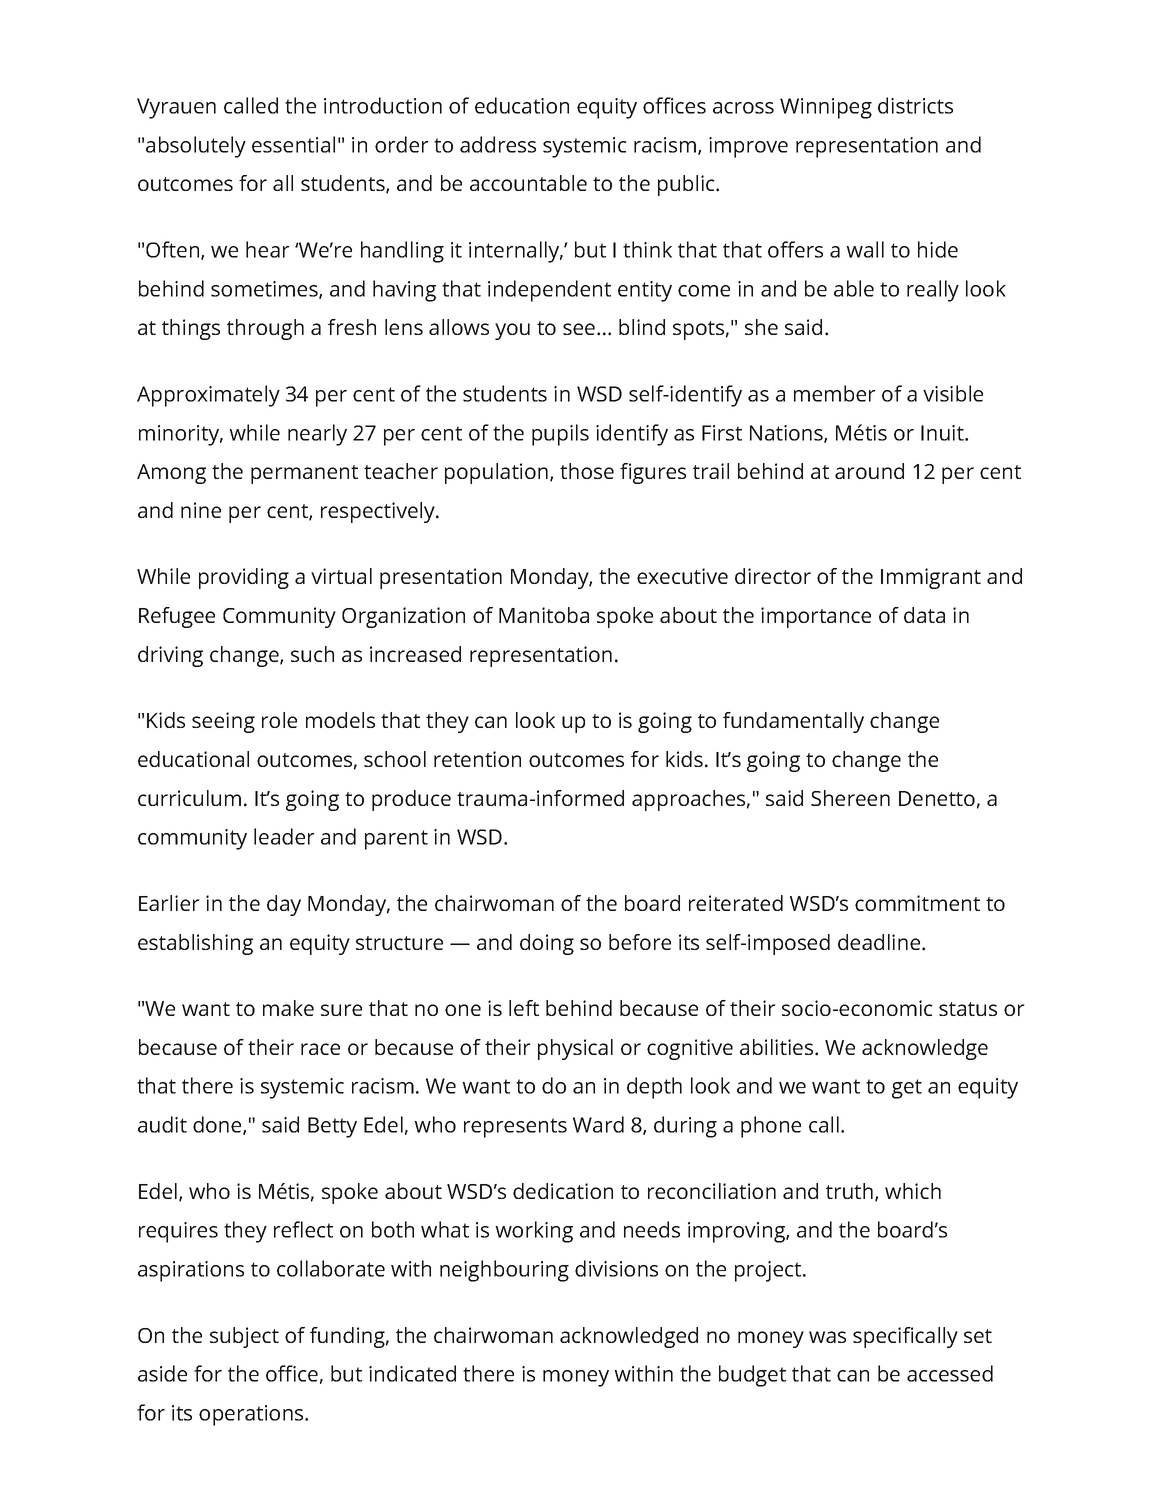  What do you see at coordinates (778, 1047) in the document?
I see `abilities` at bounding box center [778, 1047].
